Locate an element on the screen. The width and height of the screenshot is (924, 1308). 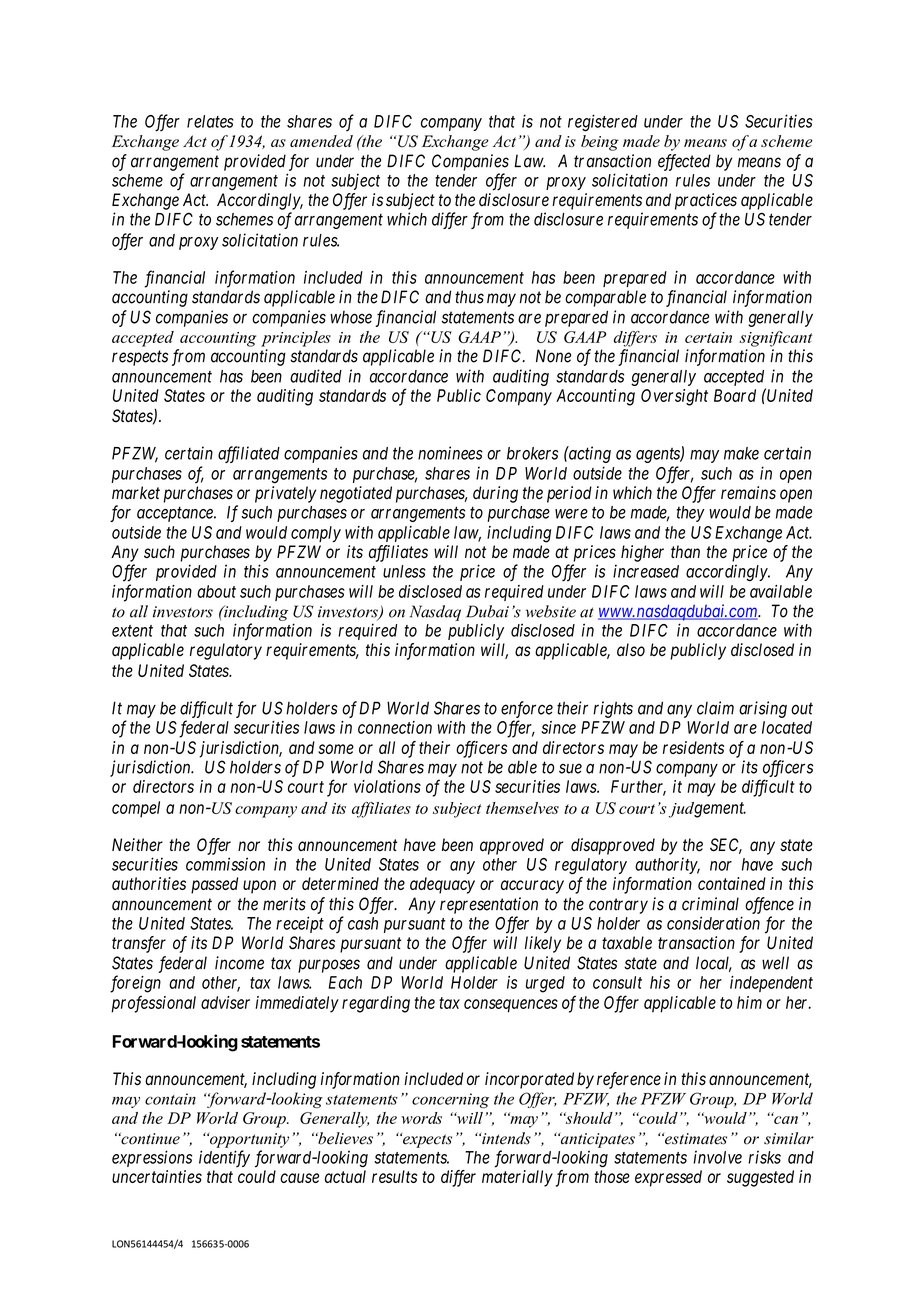
words is located at coordinates (421, 1118).
